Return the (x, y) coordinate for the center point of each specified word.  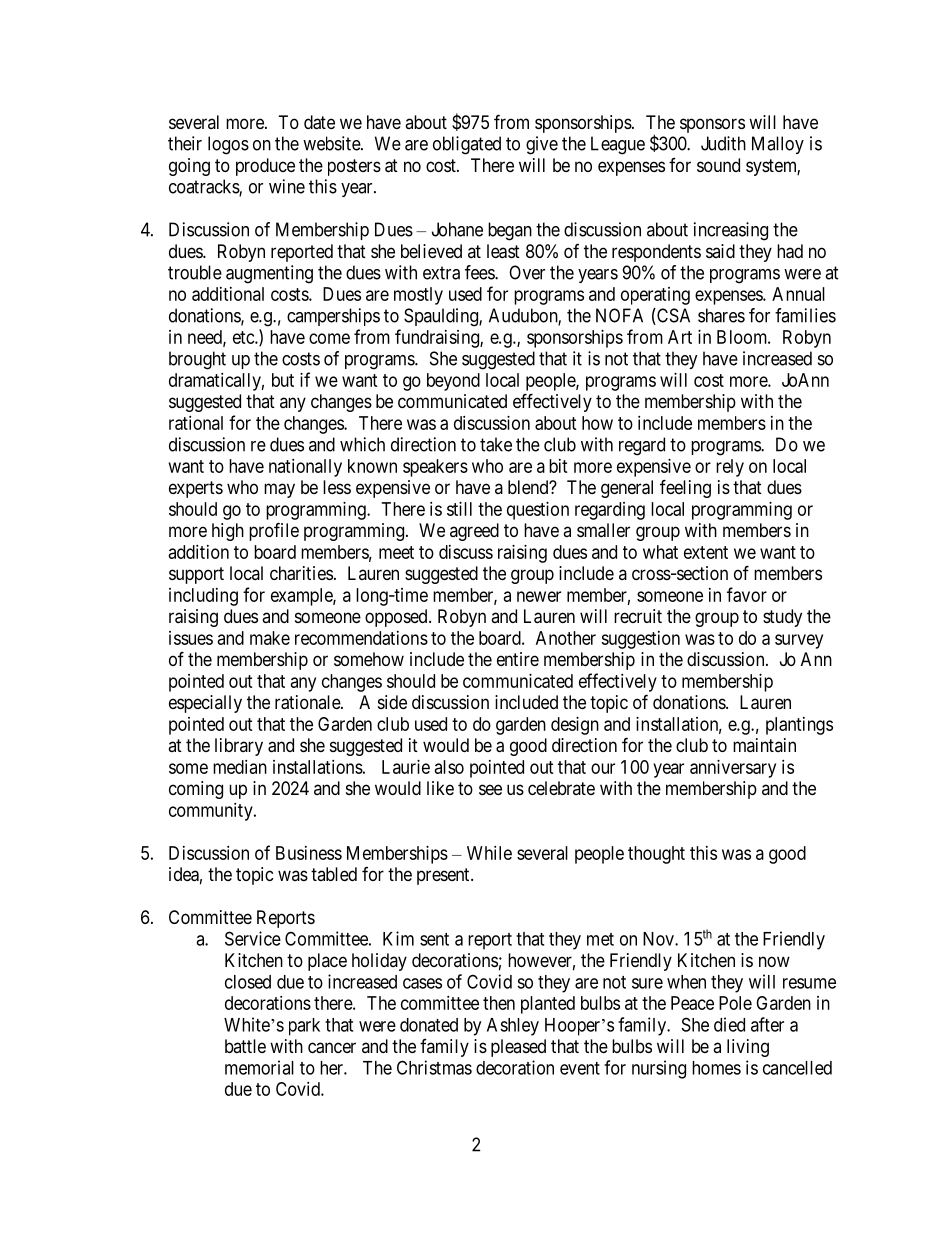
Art (680, 337)
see (490, 789)
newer (539, 596)
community (212, 812)
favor (747, 594)
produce (265, 167)
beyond (453, 382)
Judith (723, 143)
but (283, 380)
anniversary (733, 769)
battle (245, 1046)
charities (301, 573)
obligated (467, 145)
